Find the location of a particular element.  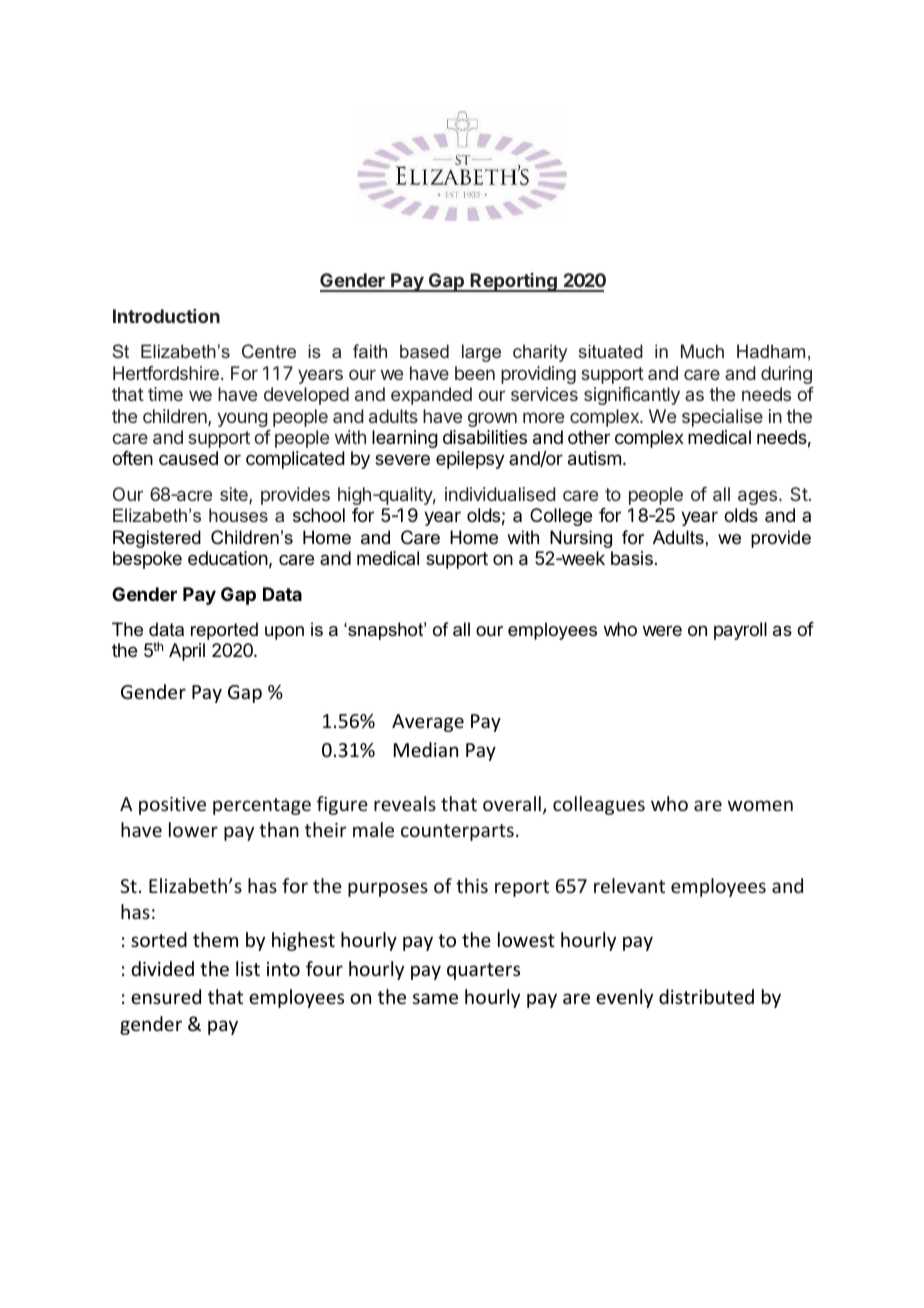

Median is located at coordinates (426, 749).
